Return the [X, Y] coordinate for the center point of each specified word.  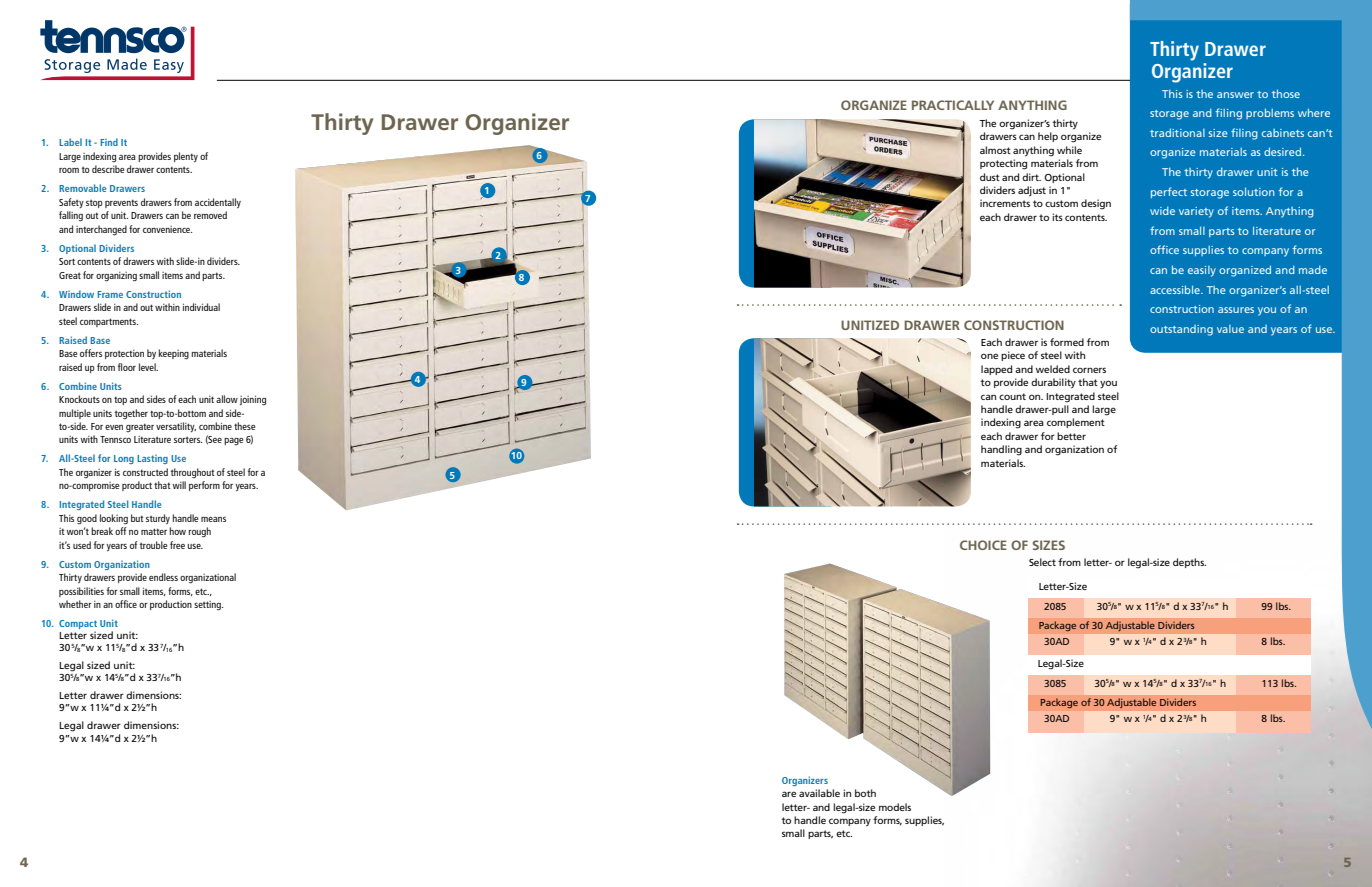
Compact [78, 626]
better [1071, 436]
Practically [953, 105]
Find [109, 142]
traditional [1177, 132]
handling [1001, 450]
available [819, 793]
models [895, 807]
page [233, 441]
